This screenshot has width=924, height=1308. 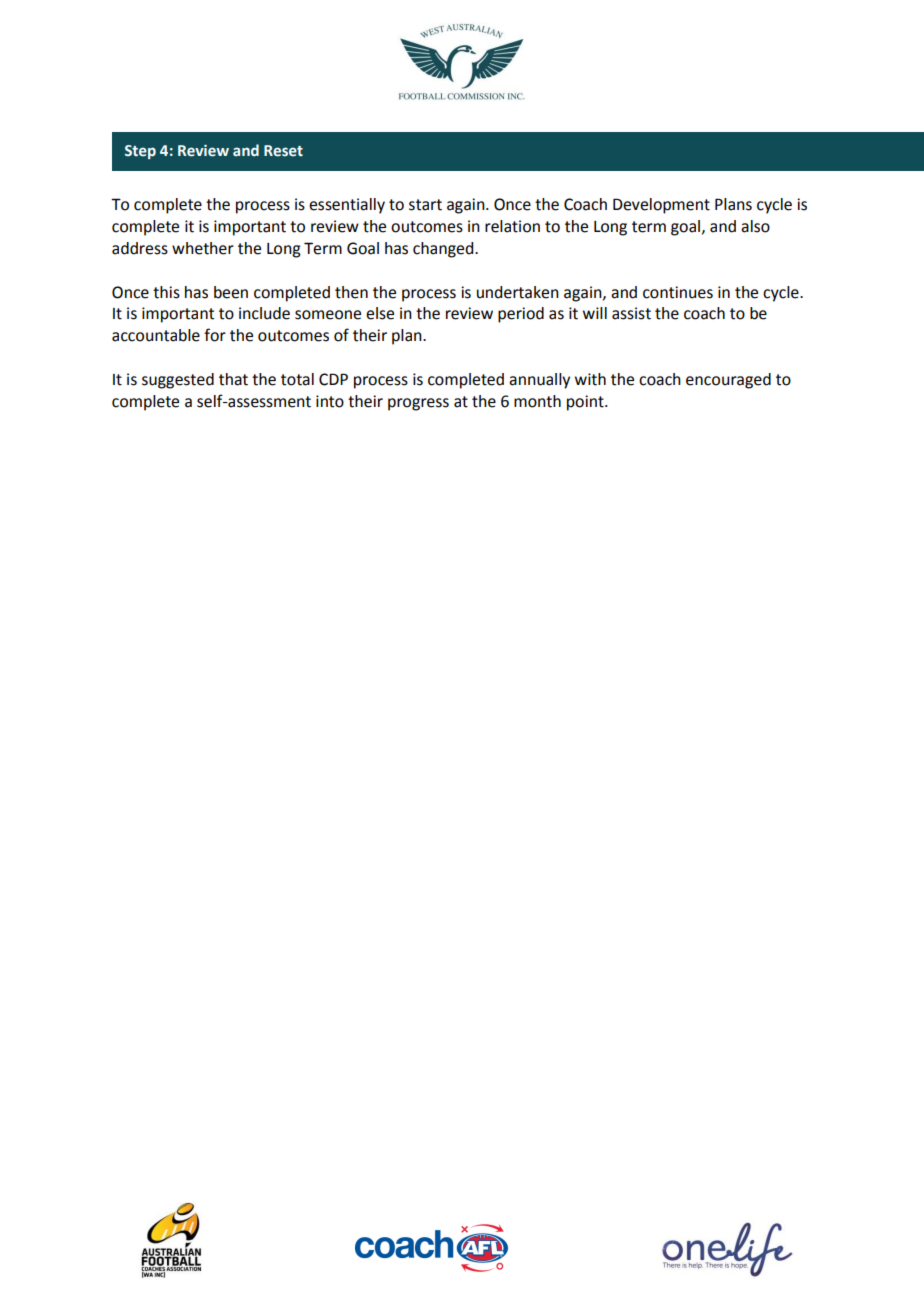 What do you see at coordinates (231, 292) in the screenshot?
I see `been` at bounding box center [231, 292].
